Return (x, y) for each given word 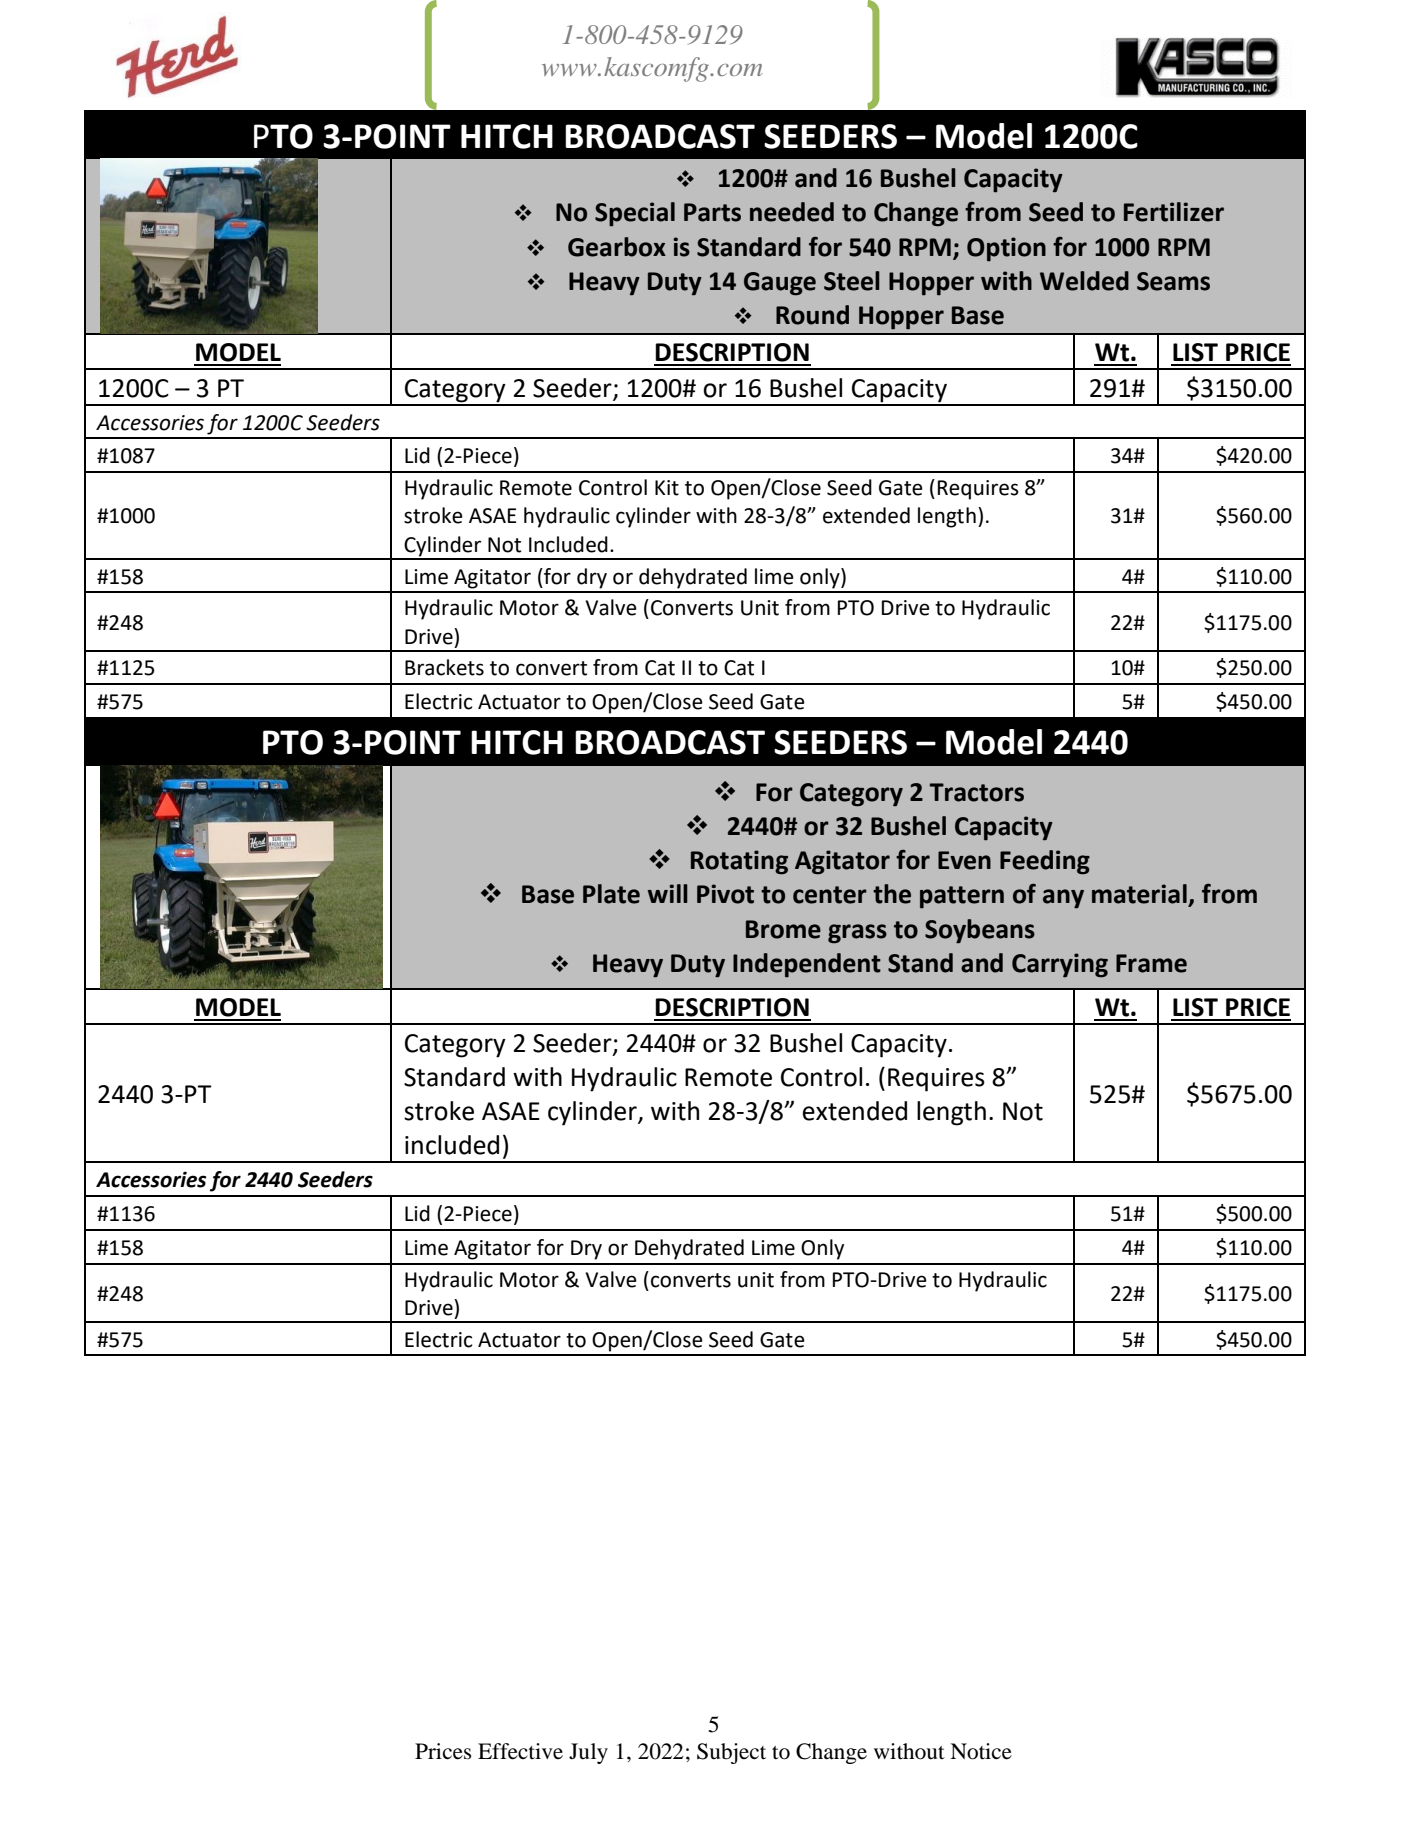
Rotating (739, 862)
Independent (807, 965)
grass (857, 934)
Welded (1084, 281)
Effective (520, 1751)
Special (635, 214)
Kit (667, 488)
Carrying (1060, 965)
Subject (731, 1753)
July (588, 1753)
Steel (852, 281)
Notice (981, 1751)
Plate (611, 894)
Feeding (1045, 862)
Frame (1151, 963)
